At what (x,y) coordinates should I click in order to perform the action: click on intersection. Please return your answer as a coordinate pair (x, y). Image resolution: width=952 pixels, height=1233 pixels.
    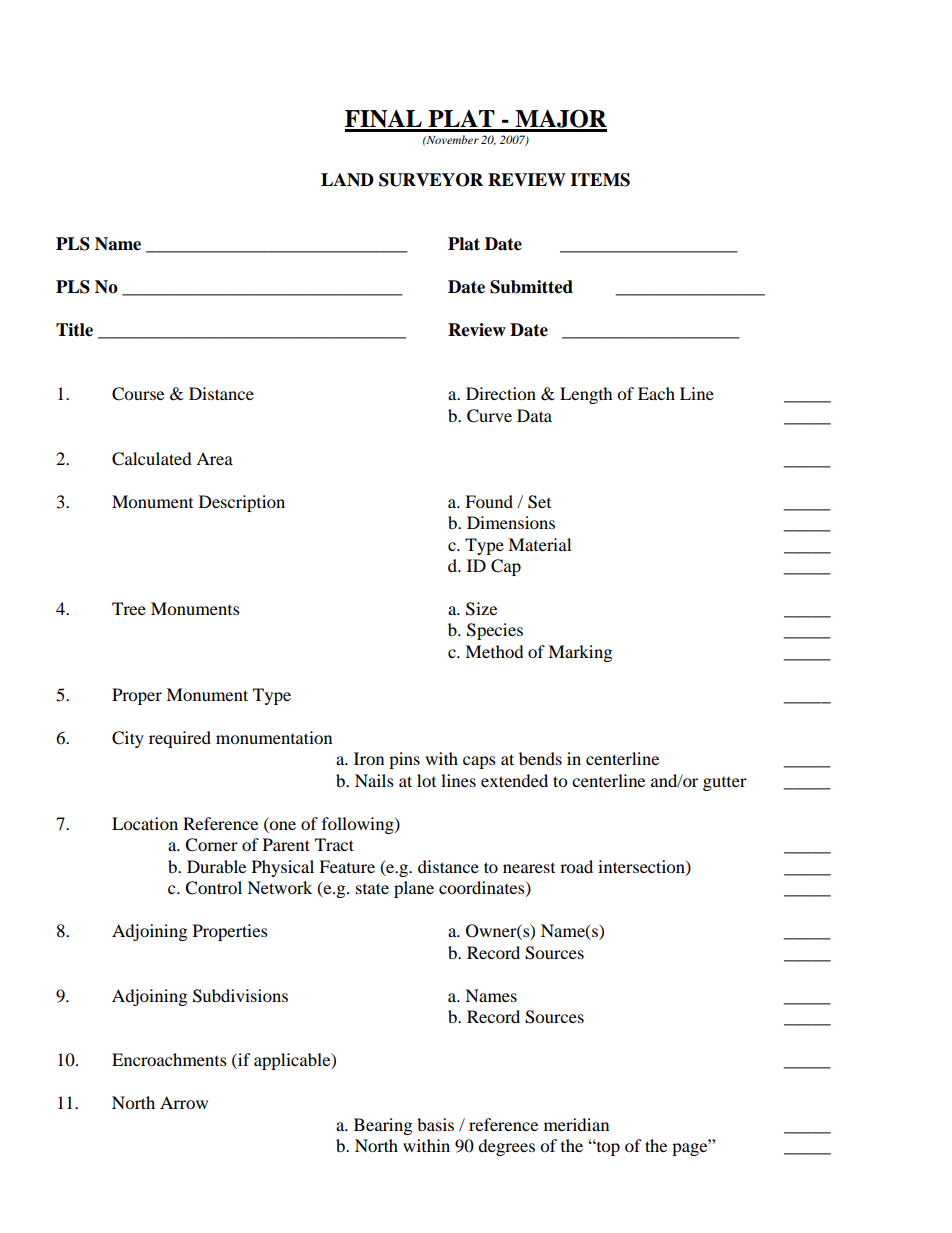
    Looking at the image, I should click on (642, 867).
